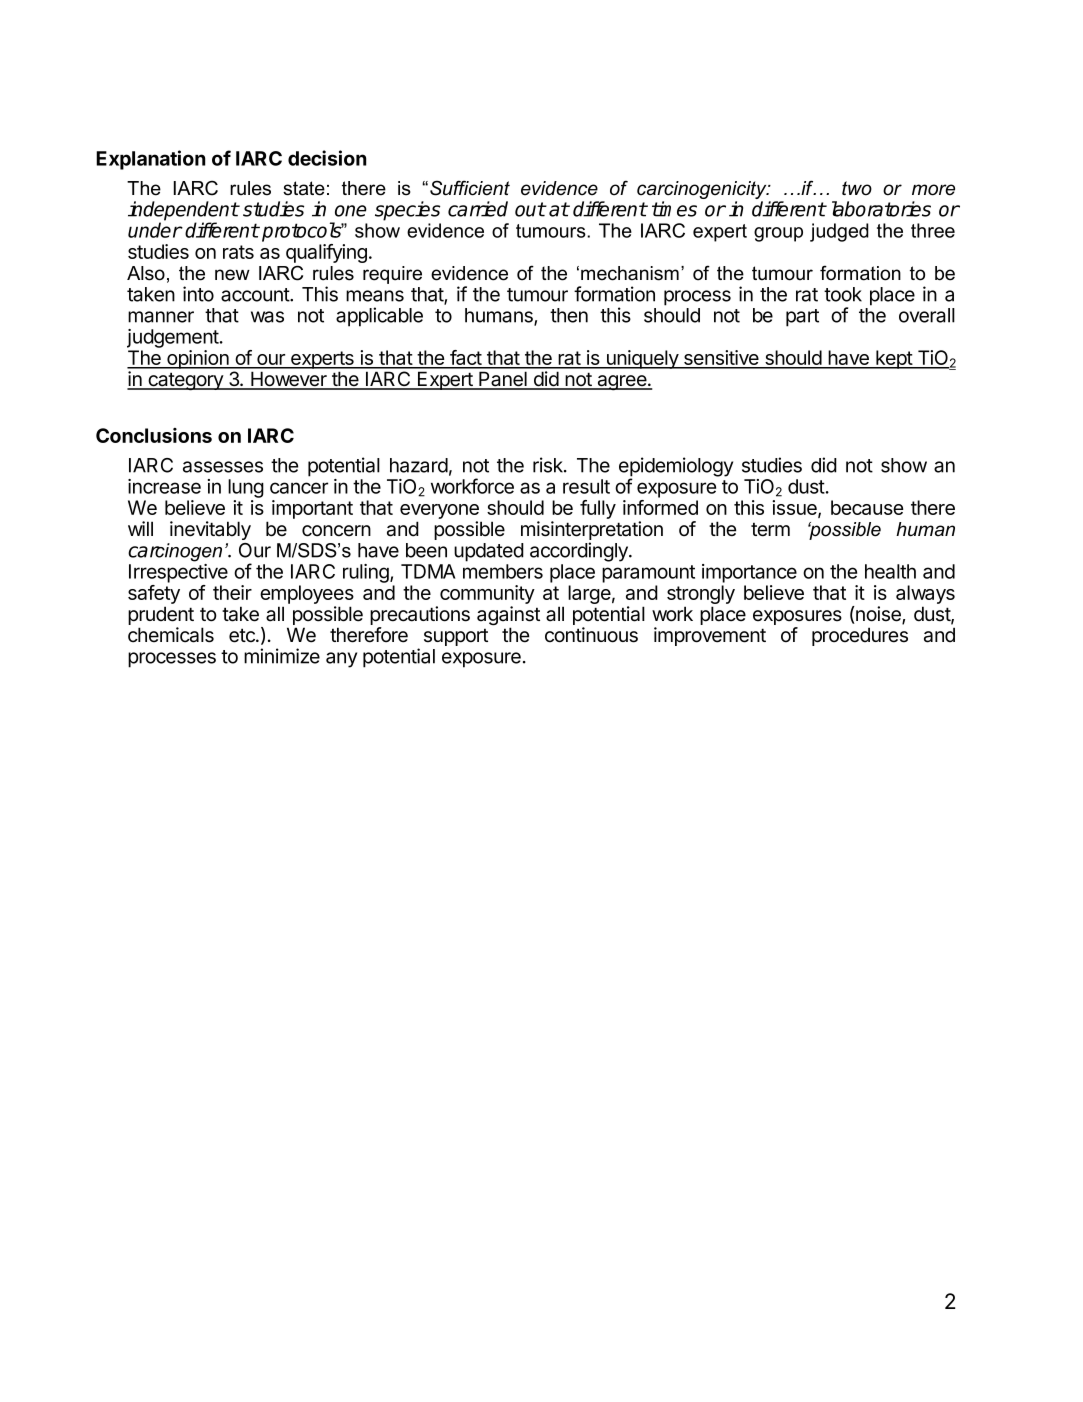  I want to click on state, so click(304, 188).
